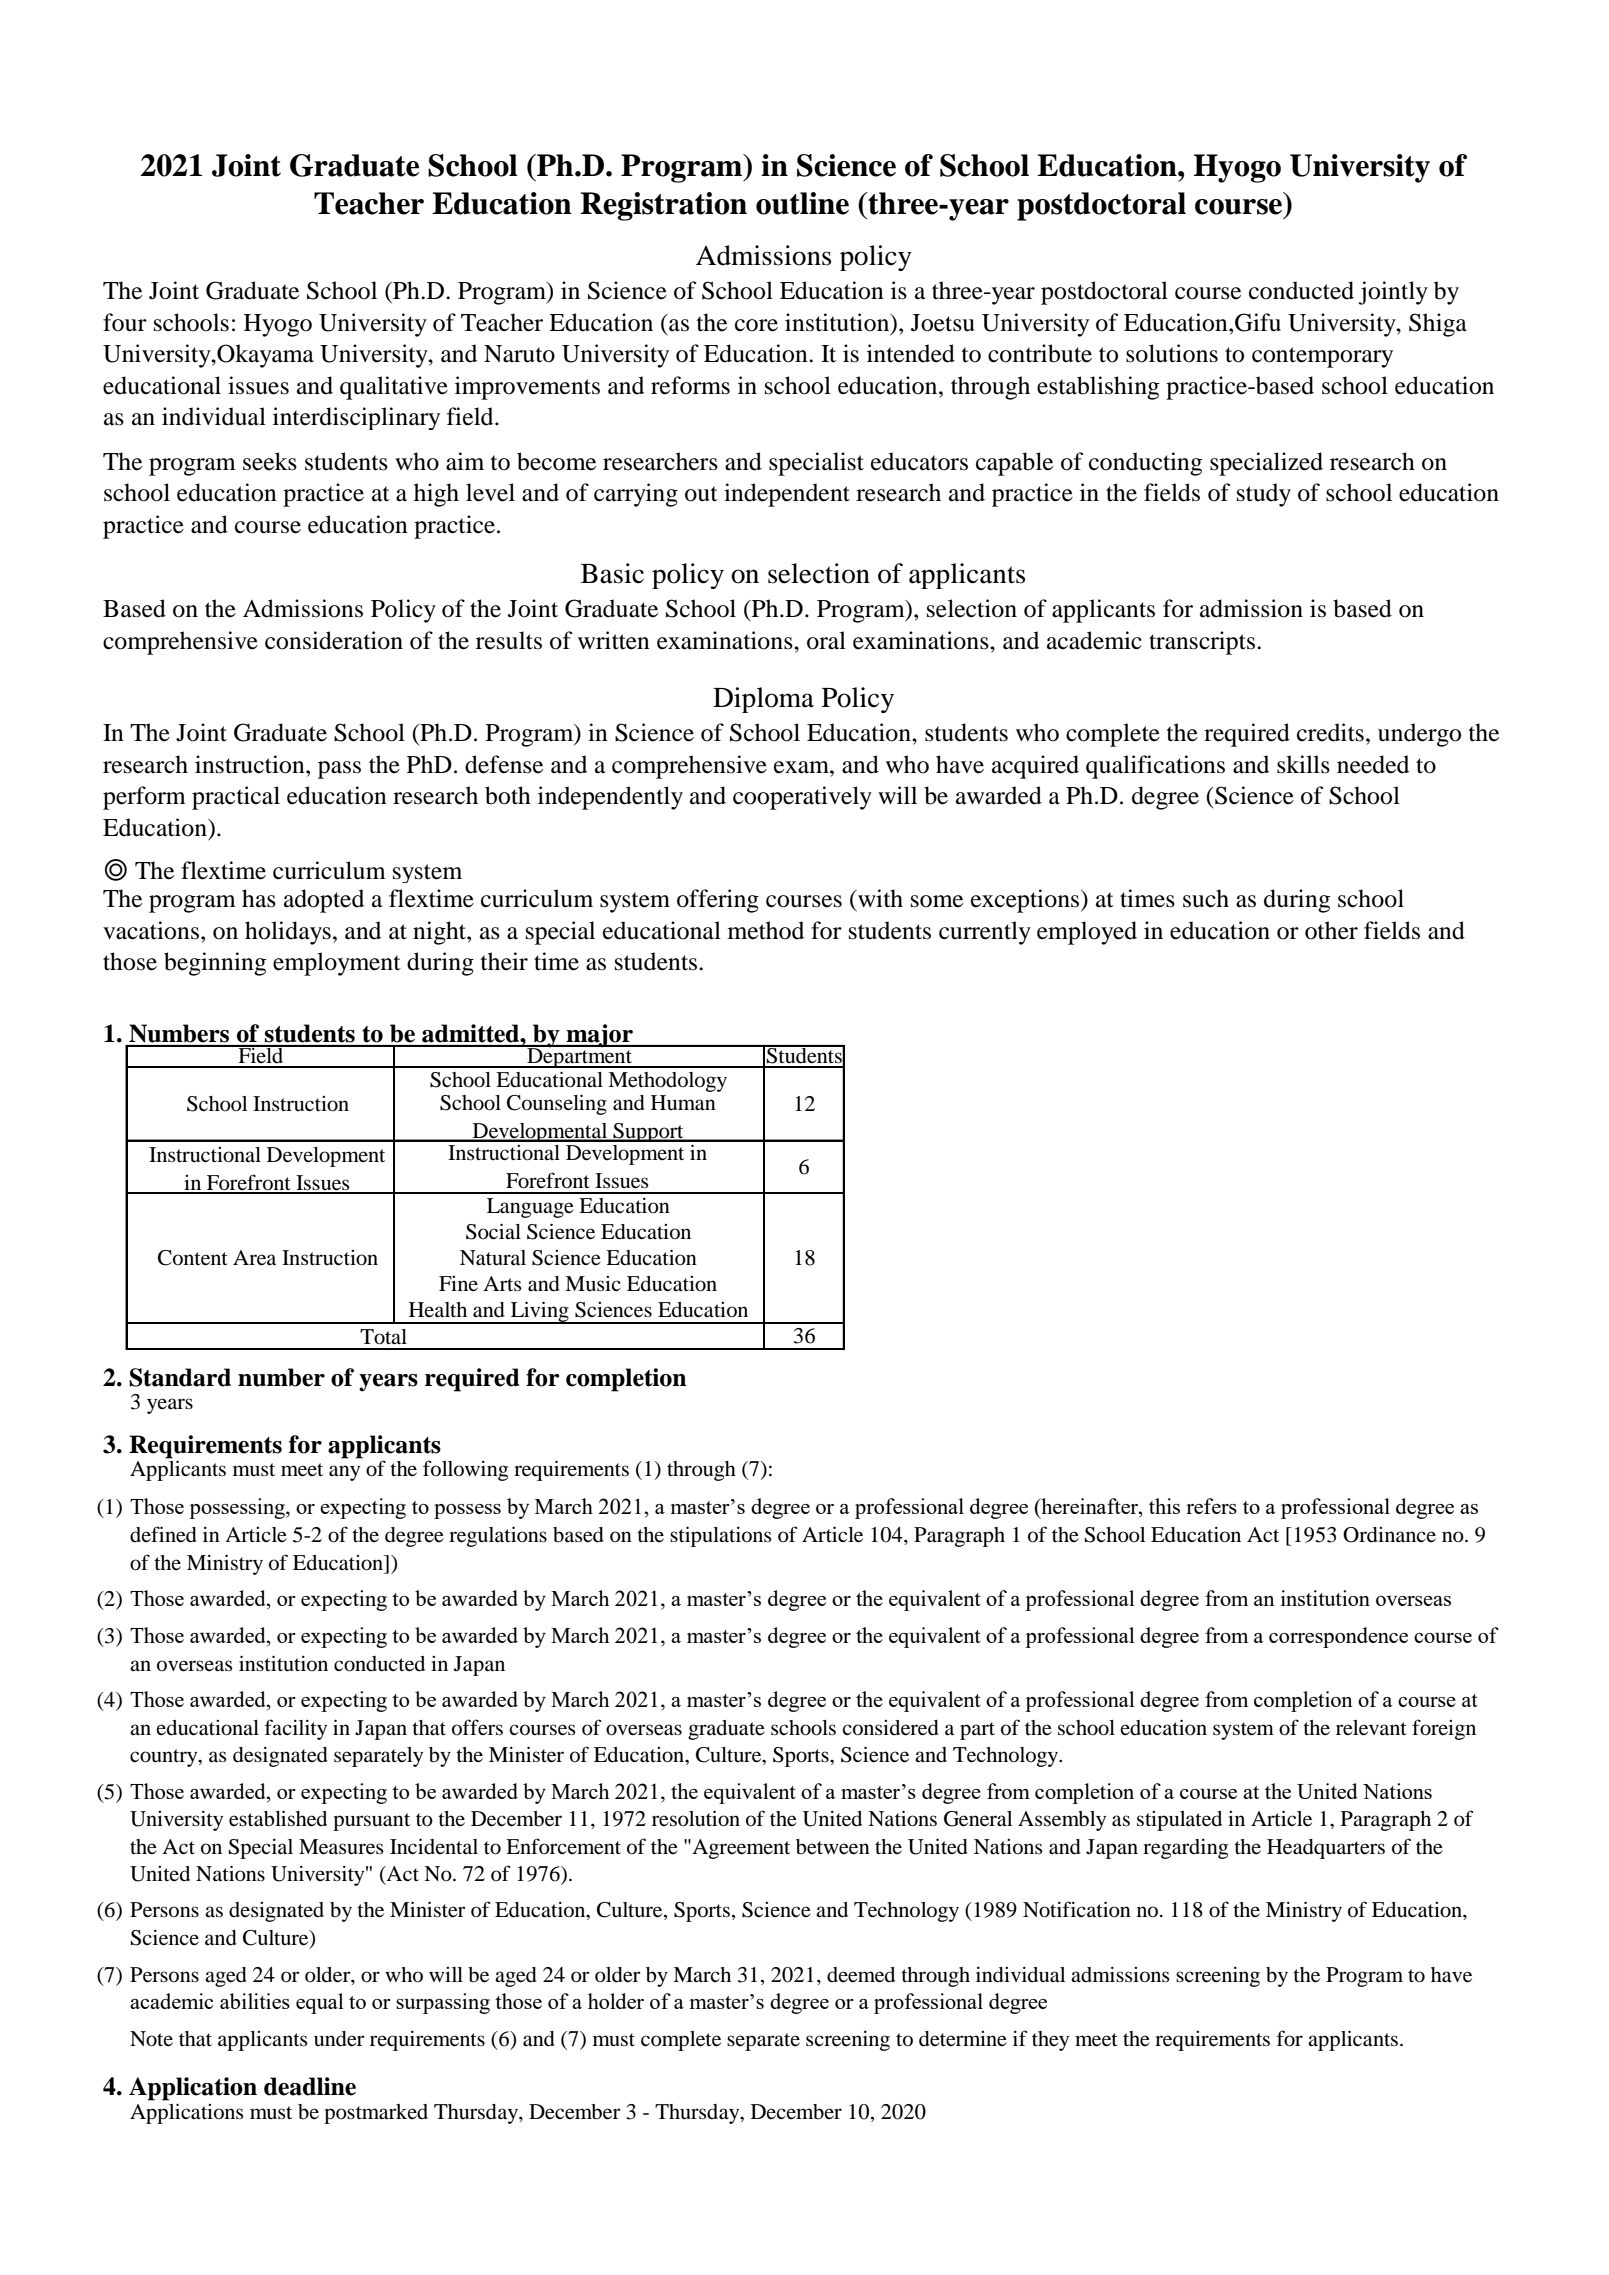 This document has width=1609, height=2275. I want to click on abilities, so click(255, 2001).
